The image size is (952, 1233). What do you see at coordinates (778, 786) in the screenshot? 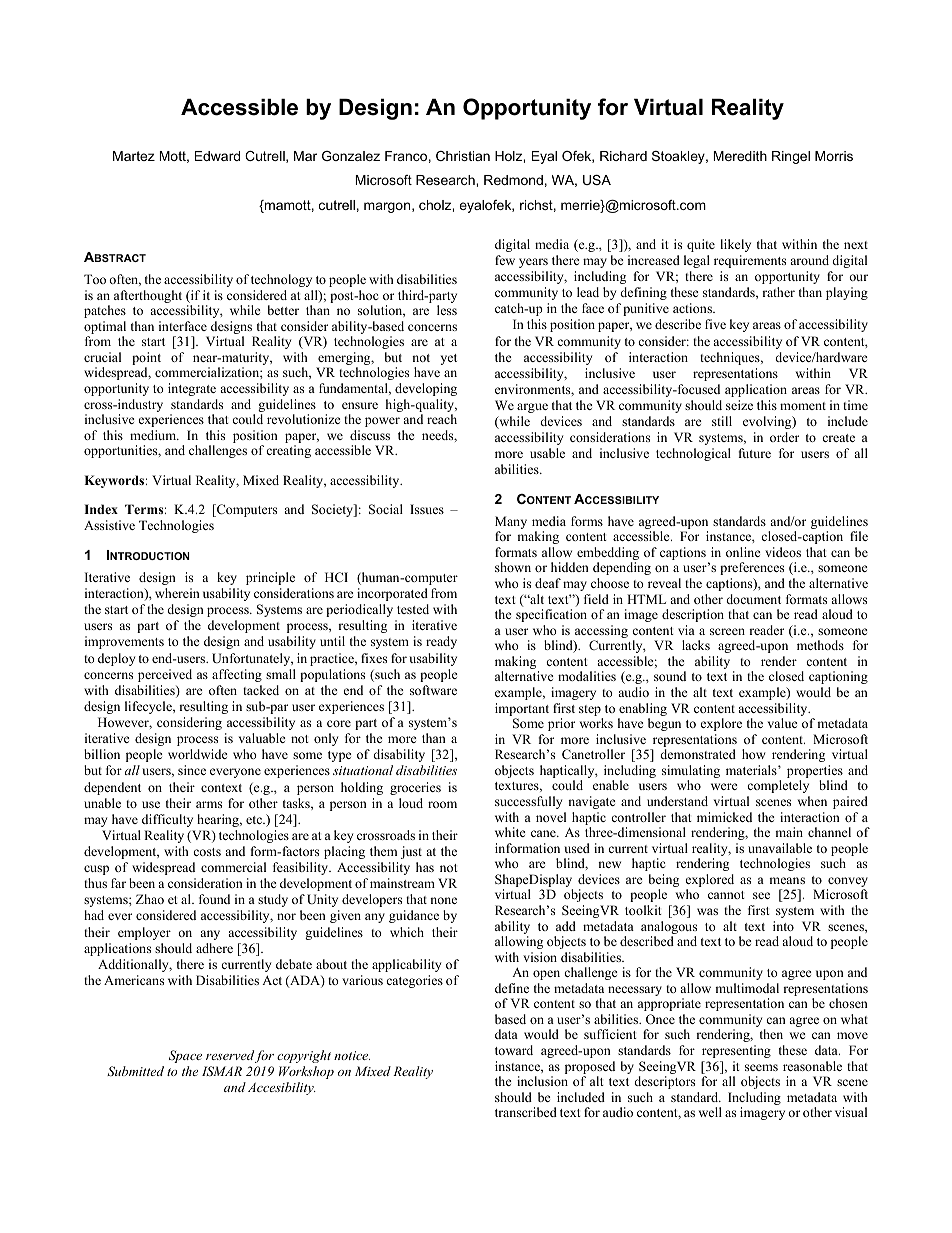
I see `completely` at bounding box center [778, 786].
